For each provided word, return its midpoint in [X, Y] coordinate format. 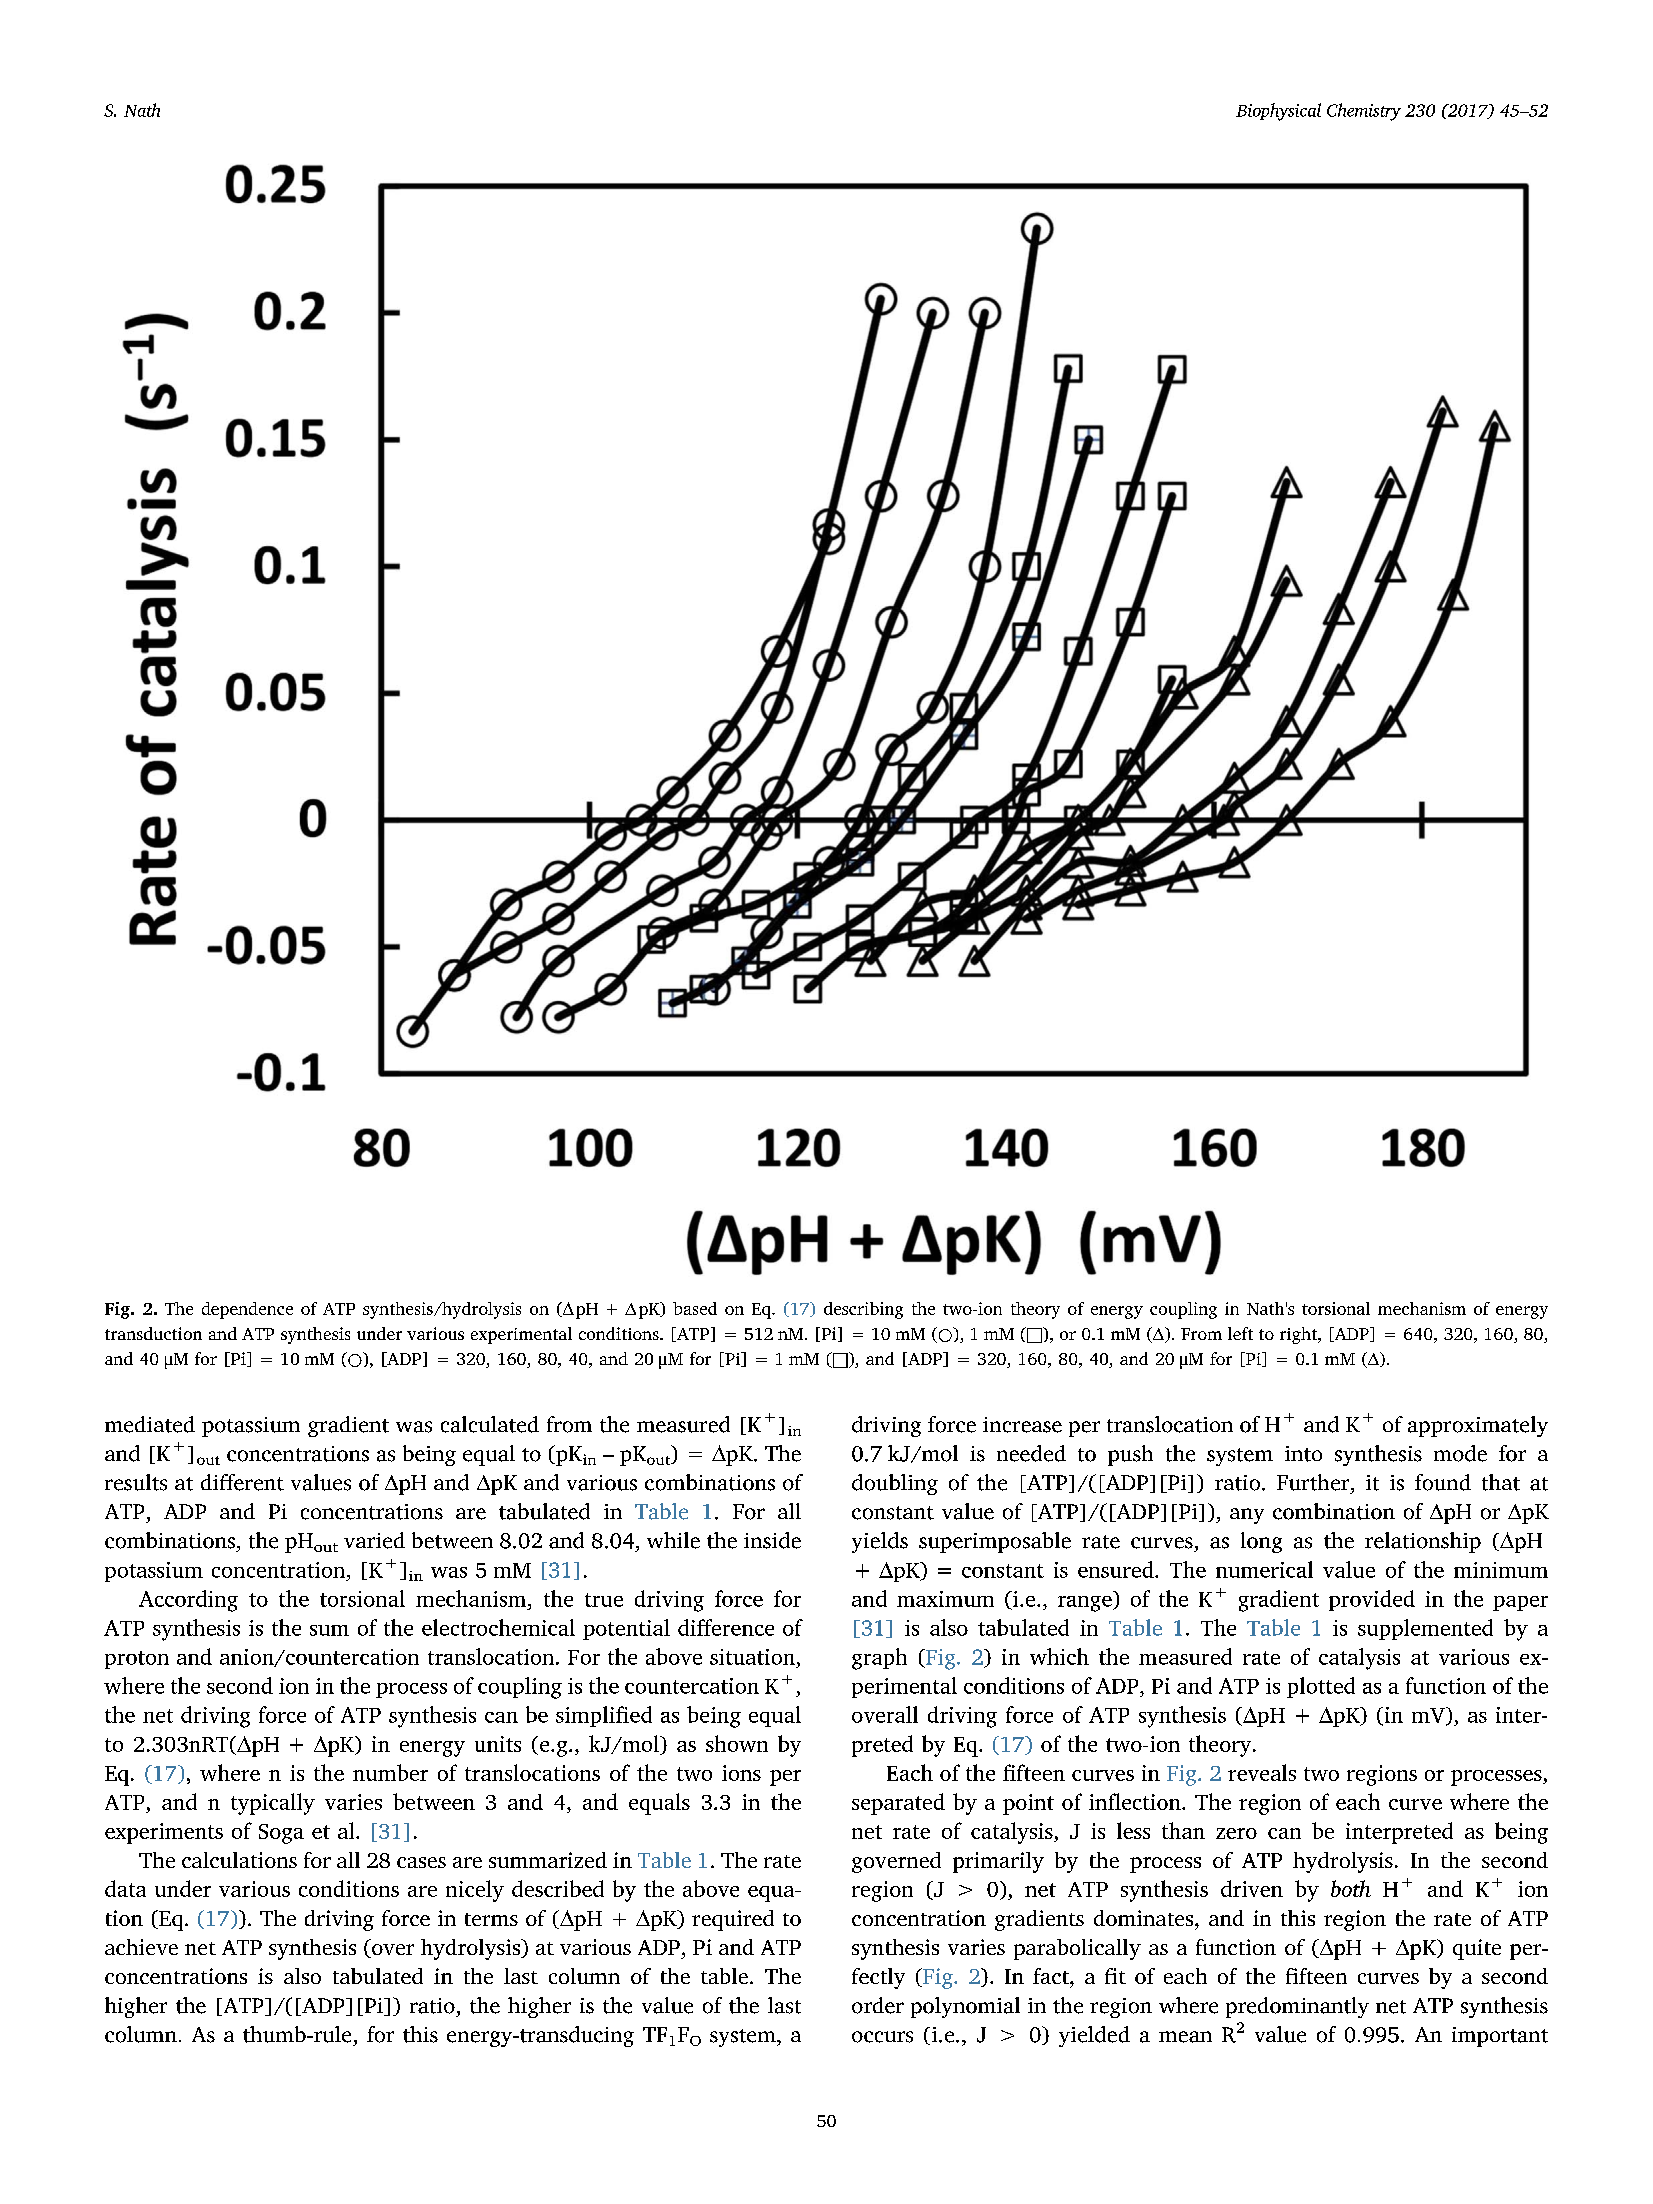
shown [737, 1743]
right [1300, 1335]
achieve [141, 1947]
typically [273, 1804]
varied [374, 1540]
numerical [1264, 1569]
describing [863, 1310]
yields [880, 1542]
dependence [247, 1310]
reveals [1262, 1772]
